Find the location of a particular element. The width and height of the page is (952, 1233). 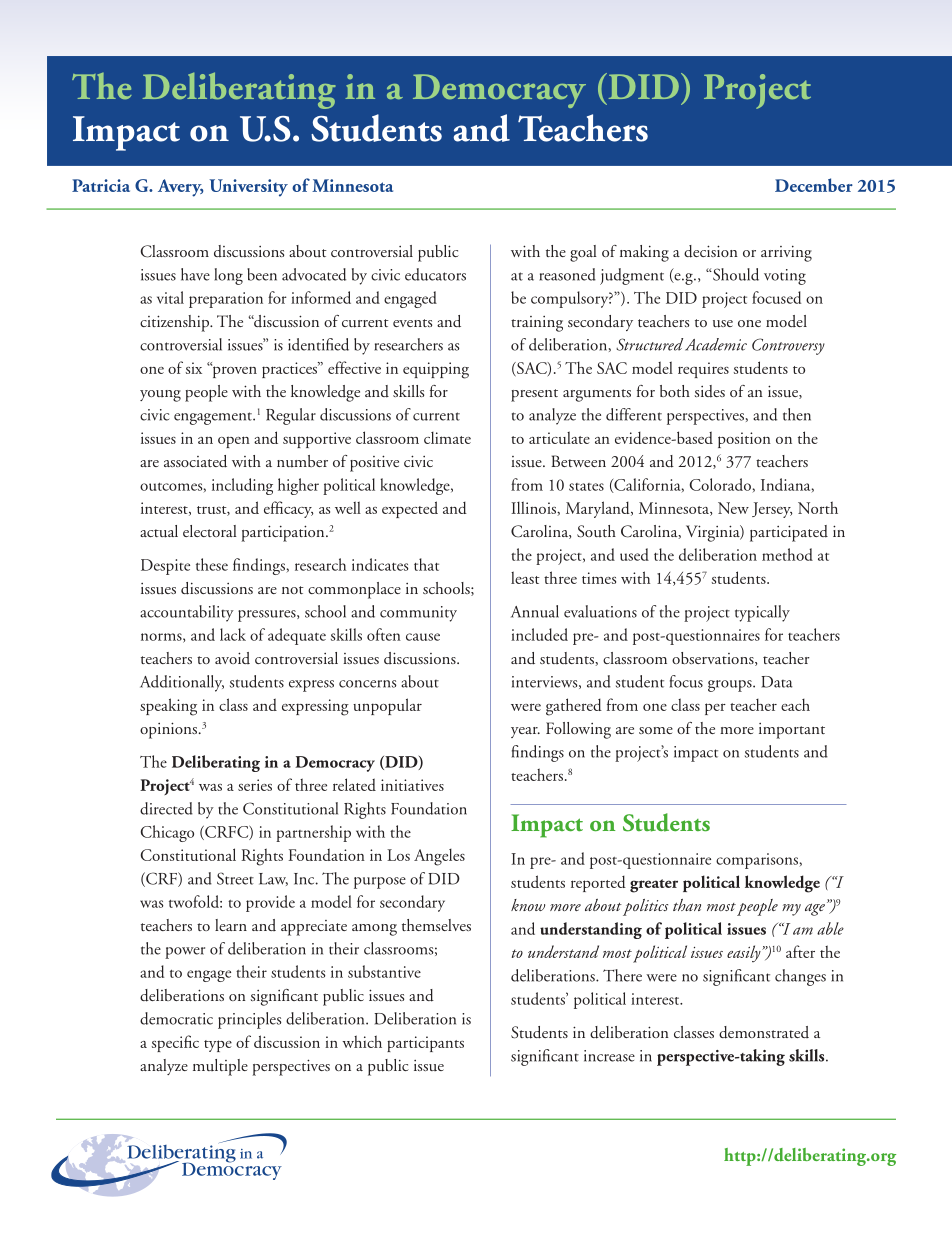

Angeles is located at coordinates (439, 857).
